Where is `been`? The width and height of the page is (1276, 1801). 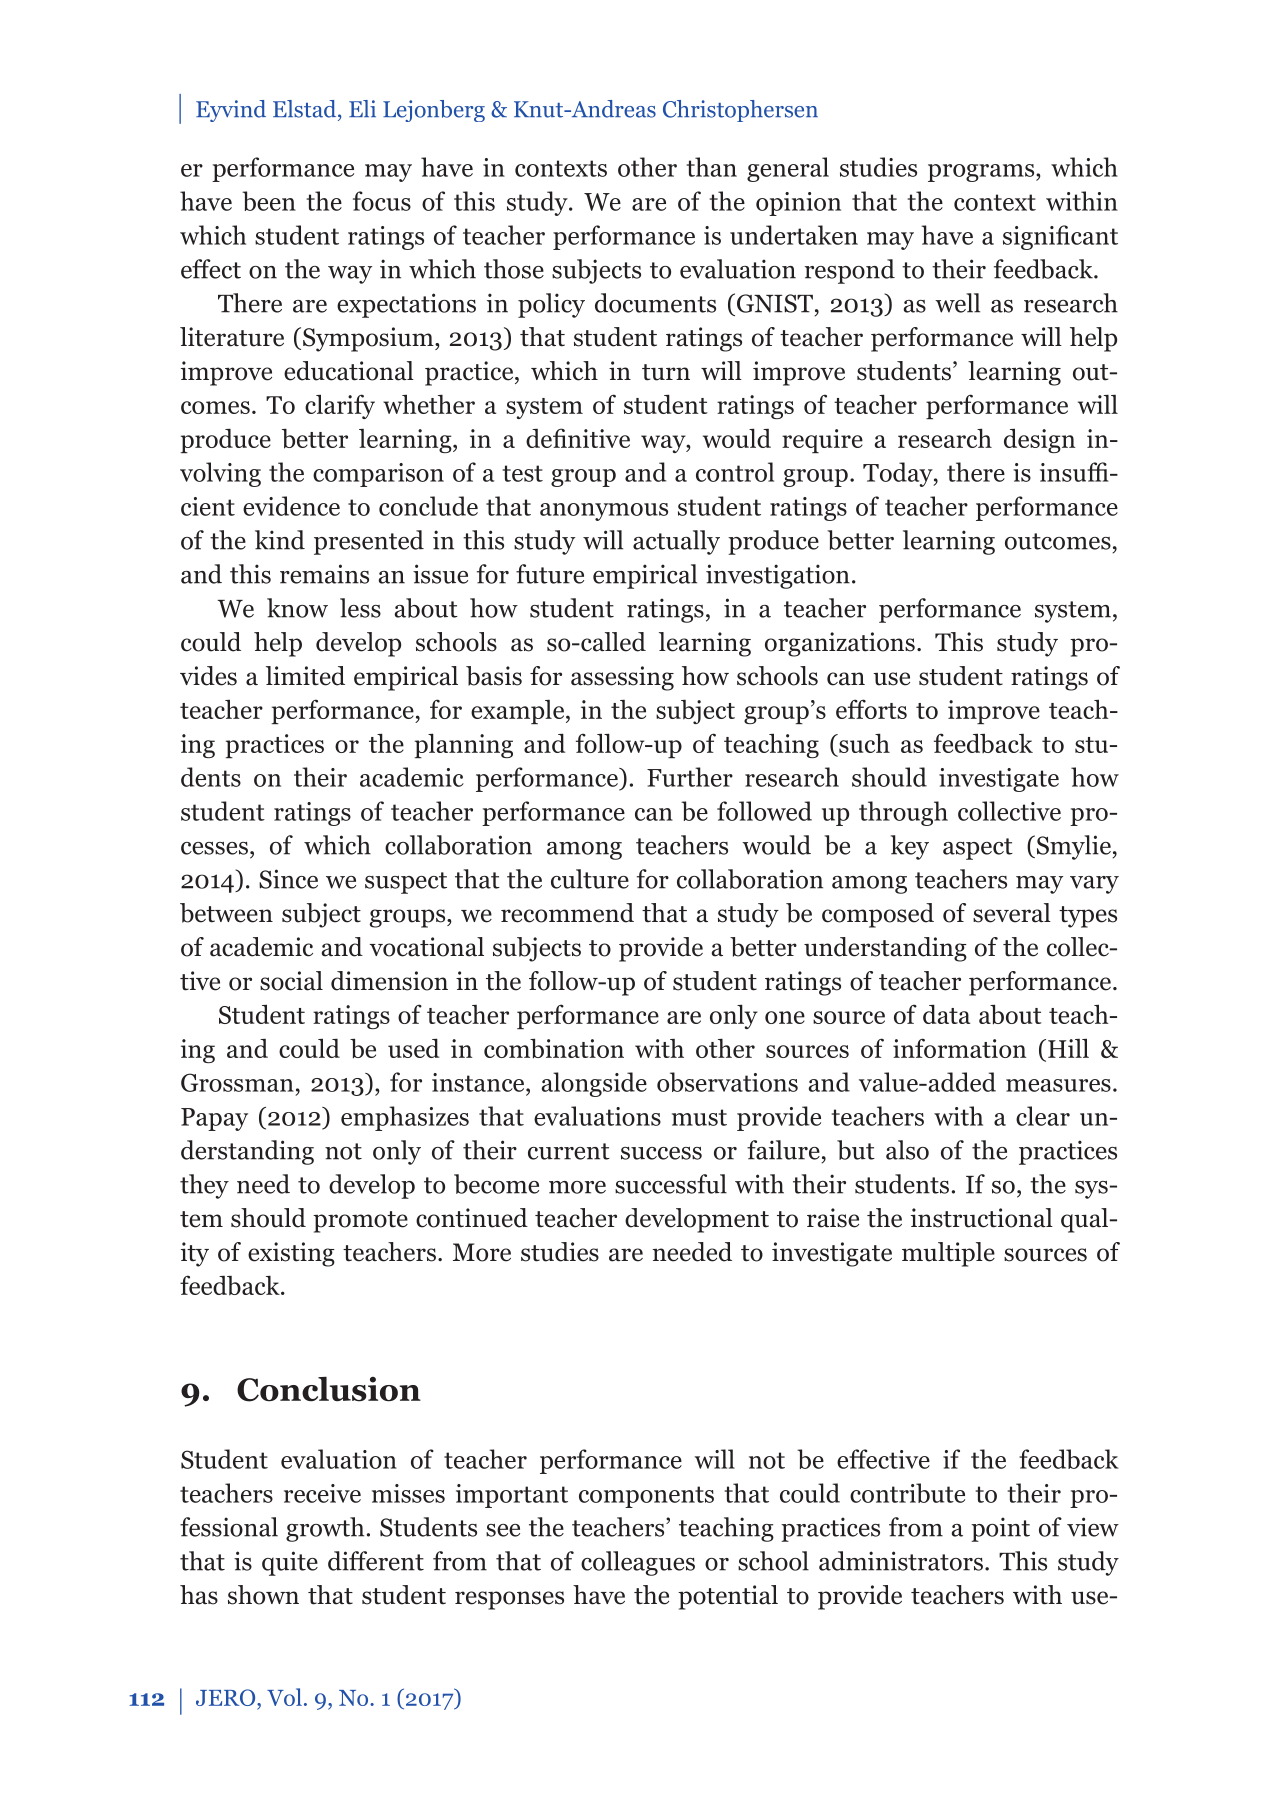
been is located at coordinates (269, 201).
